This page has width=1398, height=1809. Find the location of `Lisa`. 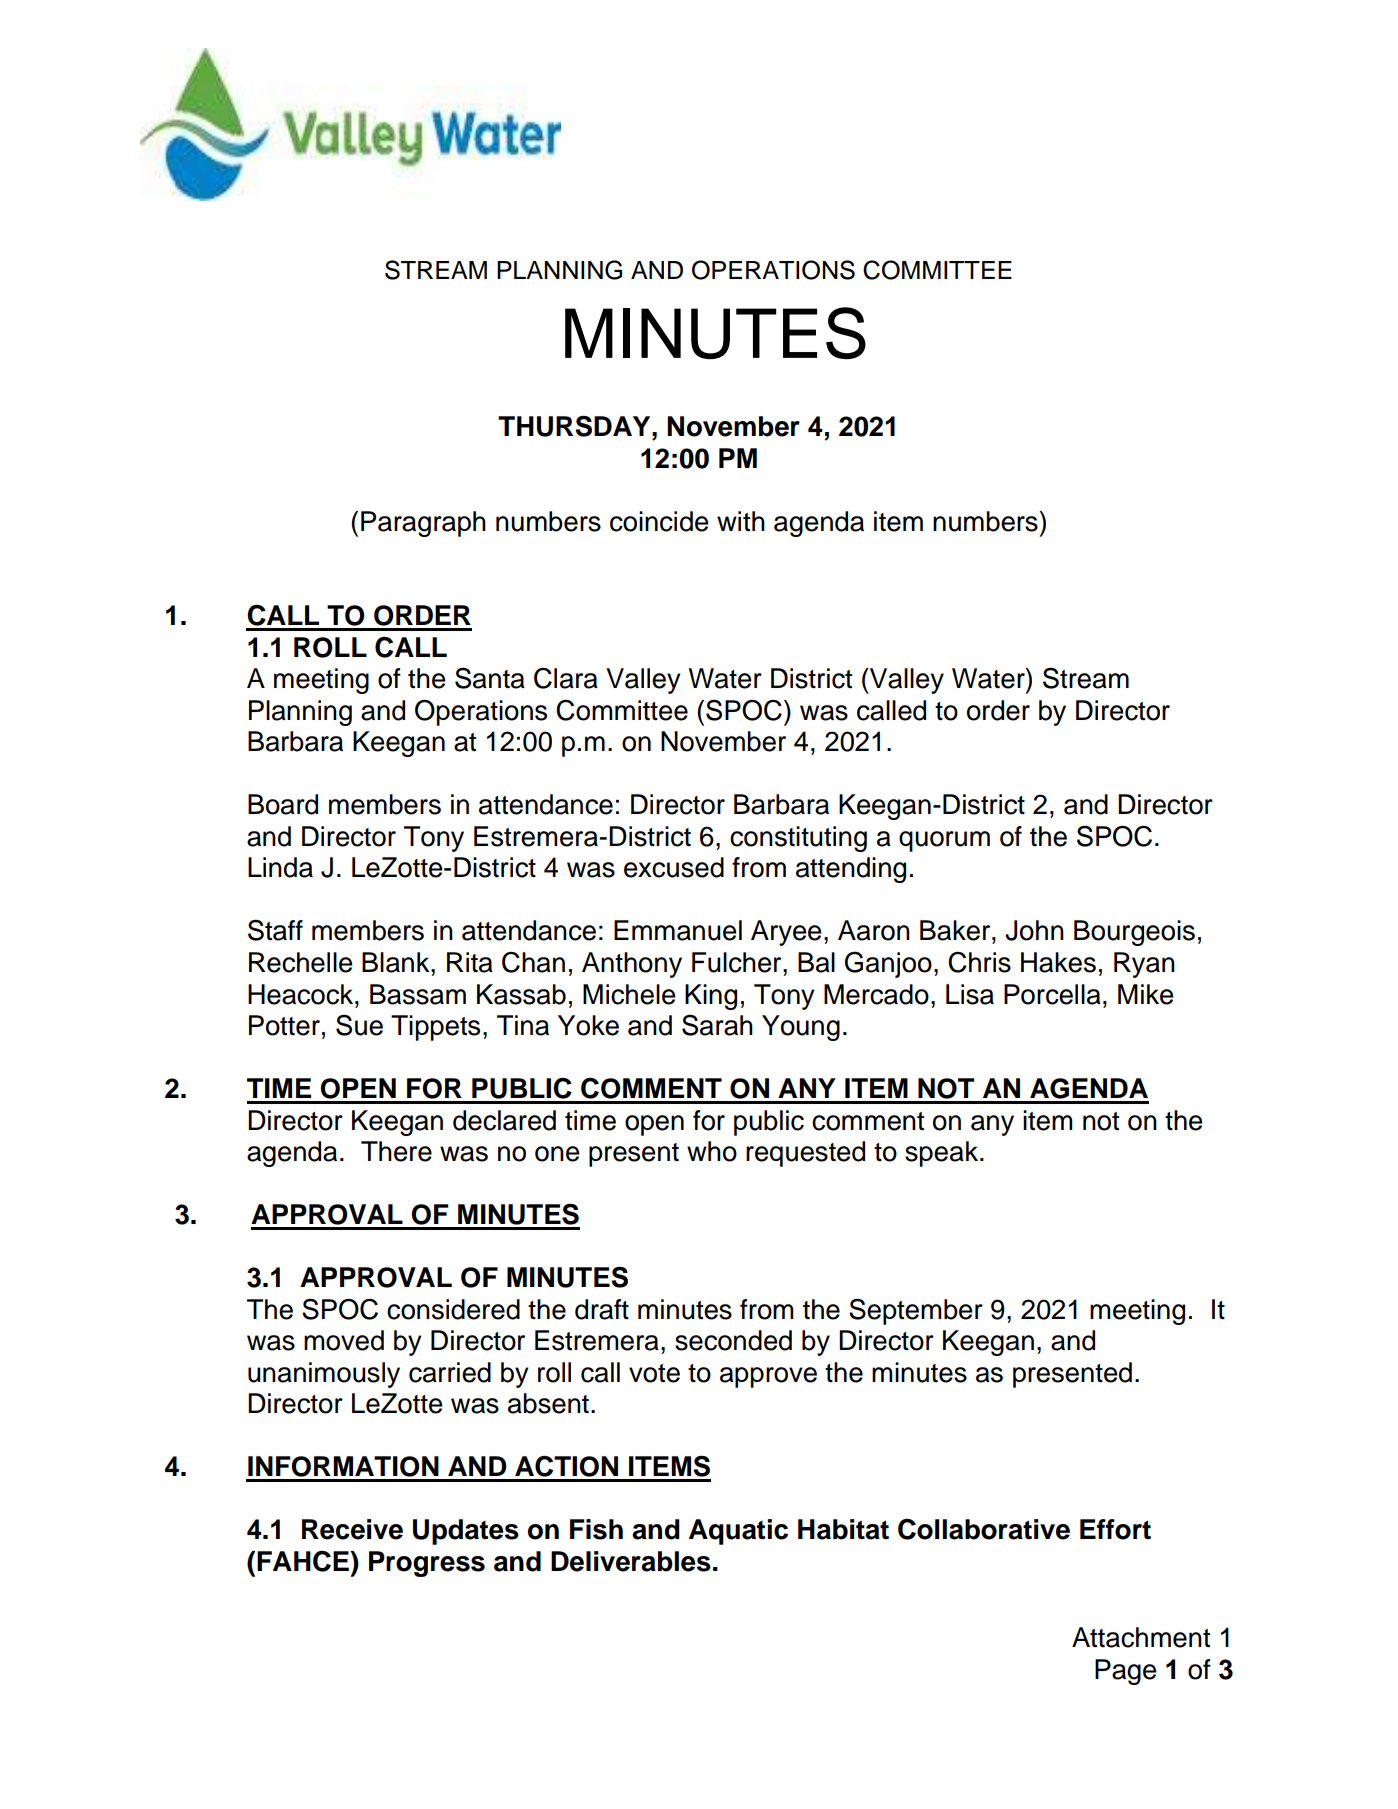

Lisa is located at coordinates (970, 994).
